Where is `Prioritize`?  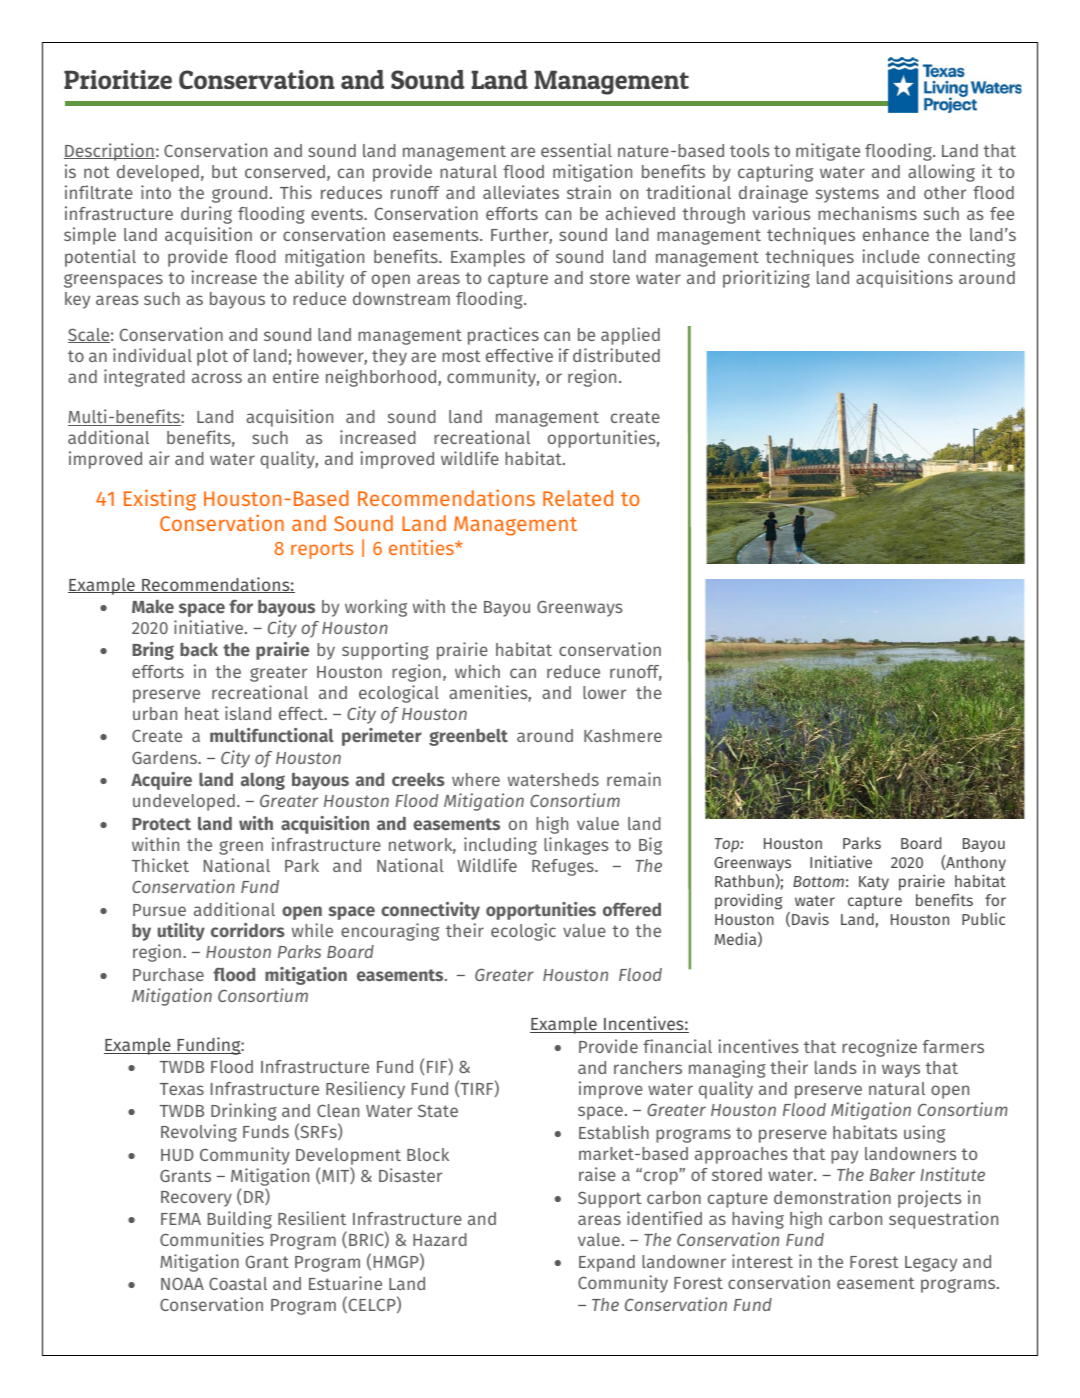
Prioritize is located at coordinates (118, 79).
